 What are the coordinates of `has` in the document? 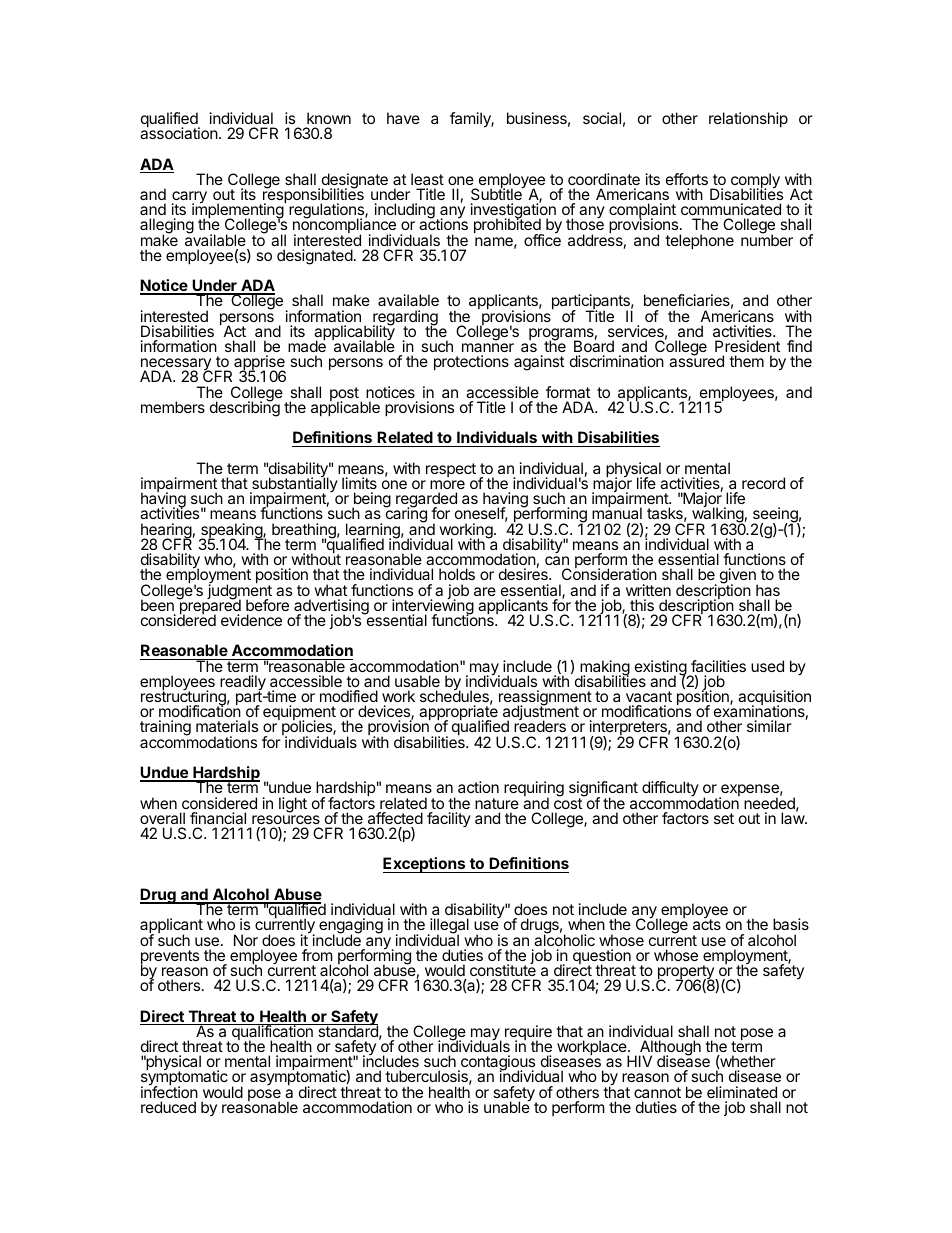 It's located at (768, 590).
